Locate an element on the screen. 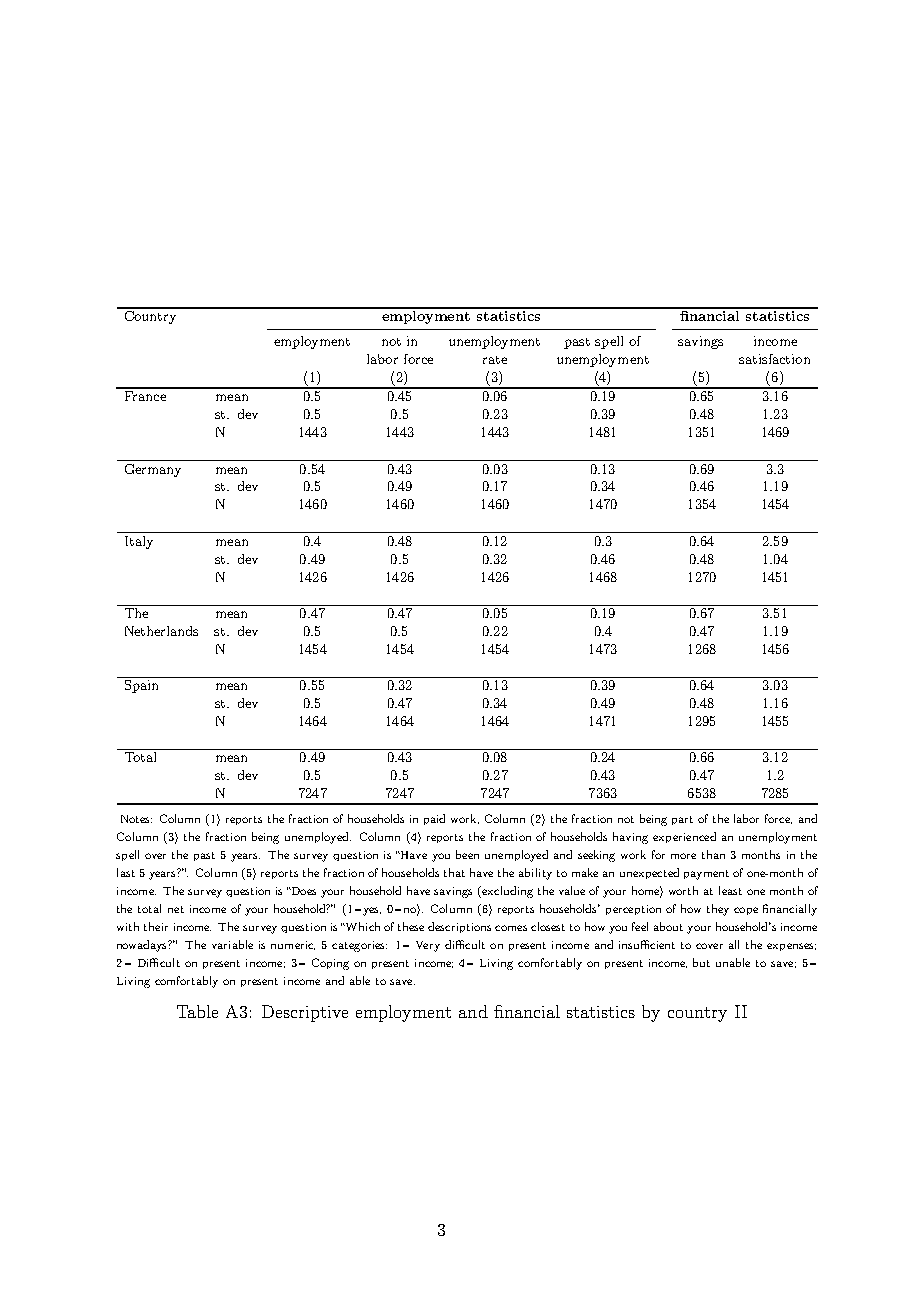 This screenshot has height=1308, width=924. Descriptive is located at coordinates (305, 1013).
